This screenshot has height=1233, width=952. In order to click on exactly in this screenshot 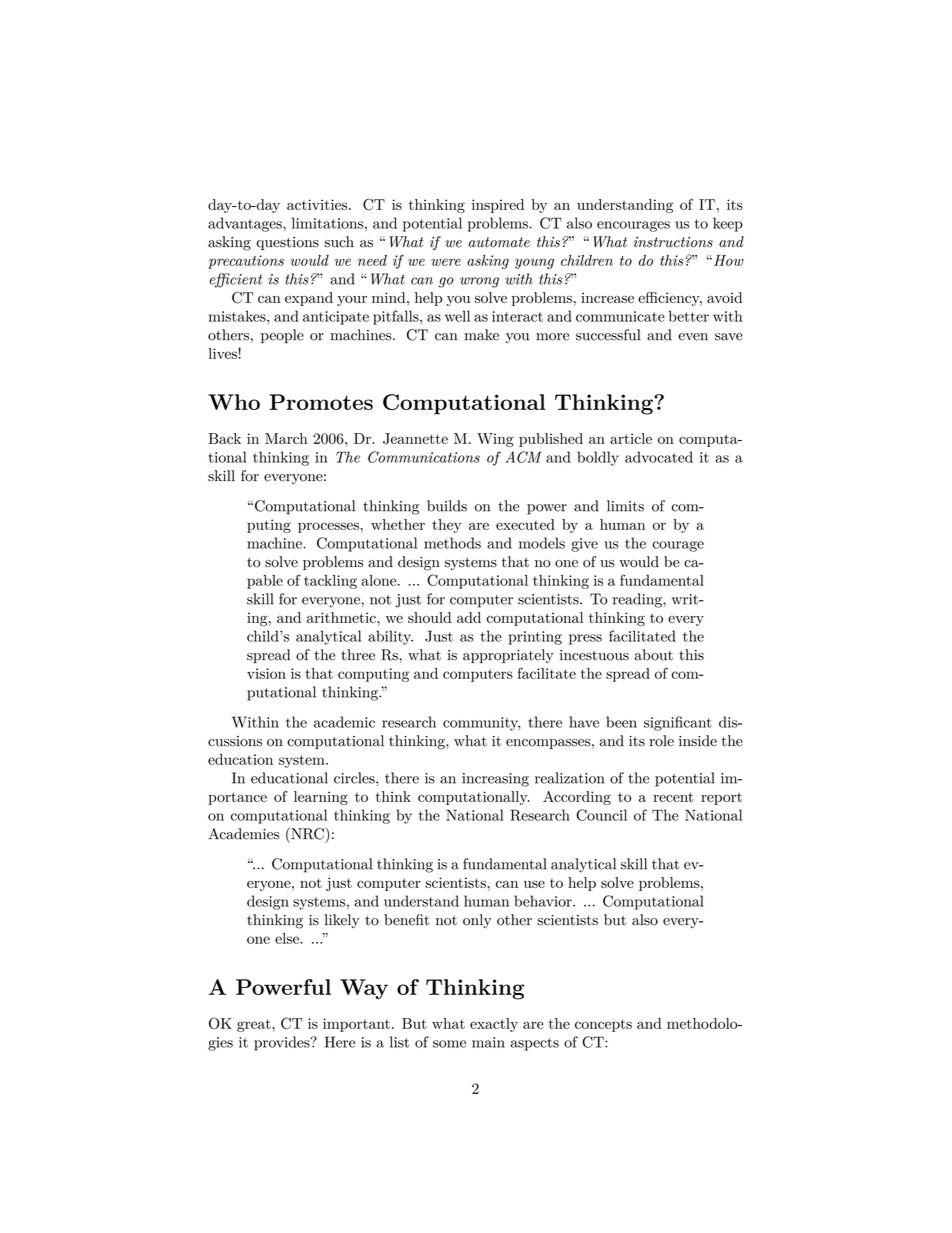, I will do `click(494, 1025)`.
